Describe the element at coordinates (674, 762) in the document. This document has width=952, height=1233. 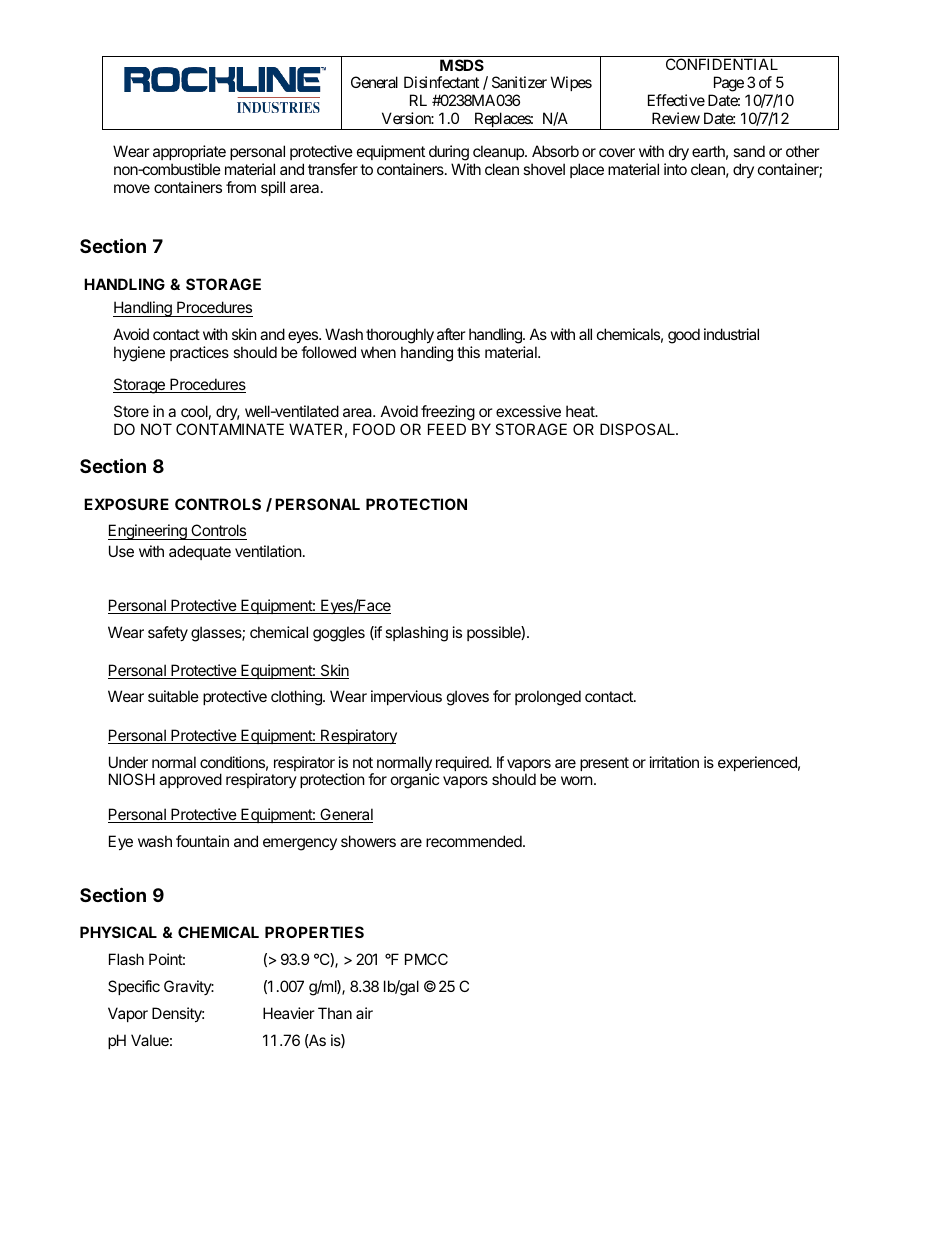
I see `irritation` at that location.
